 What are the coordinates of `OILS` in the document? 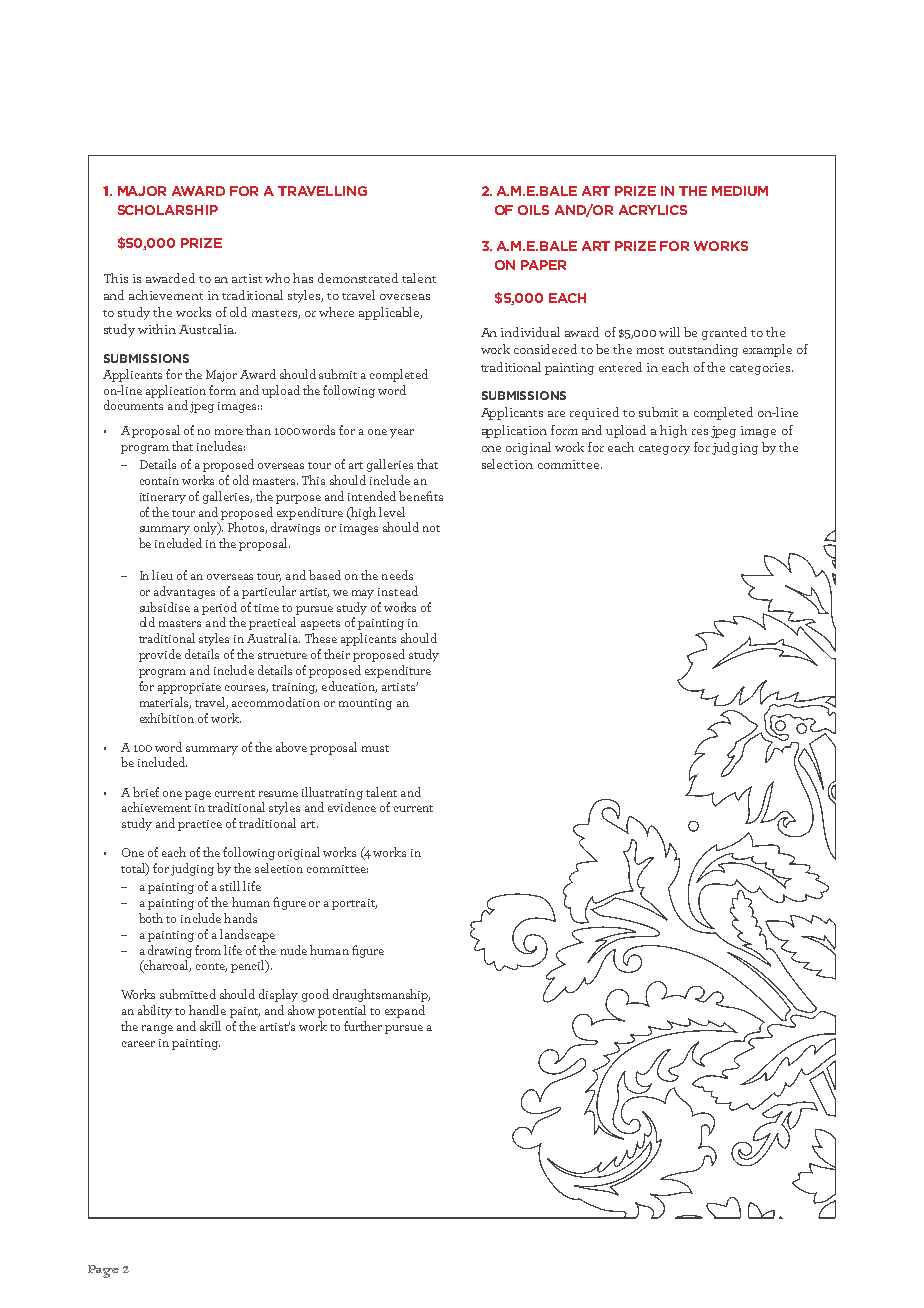 It's located at (533, 210).
